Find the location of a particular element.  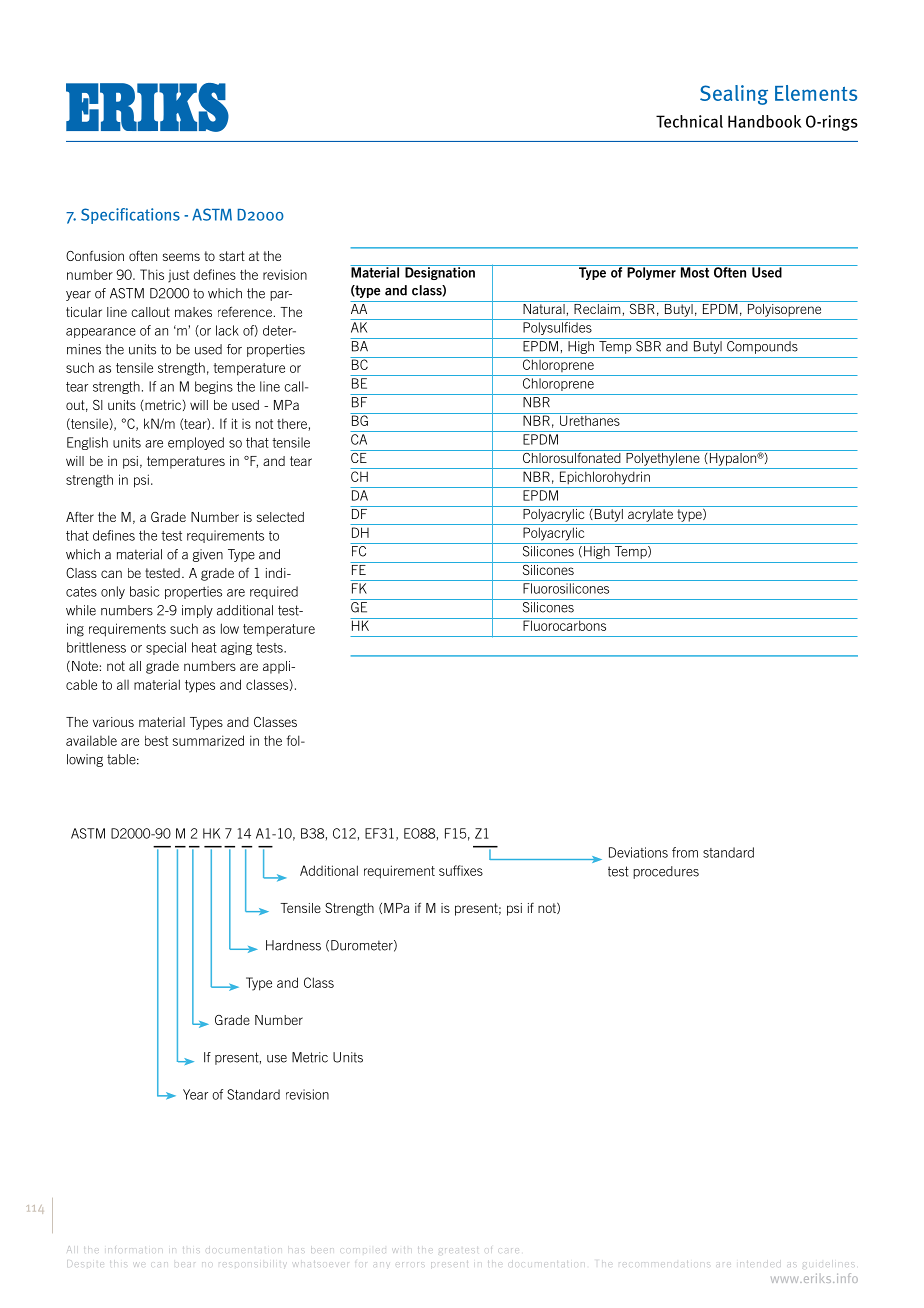

Specifications is located at coordinates (130, 216).
